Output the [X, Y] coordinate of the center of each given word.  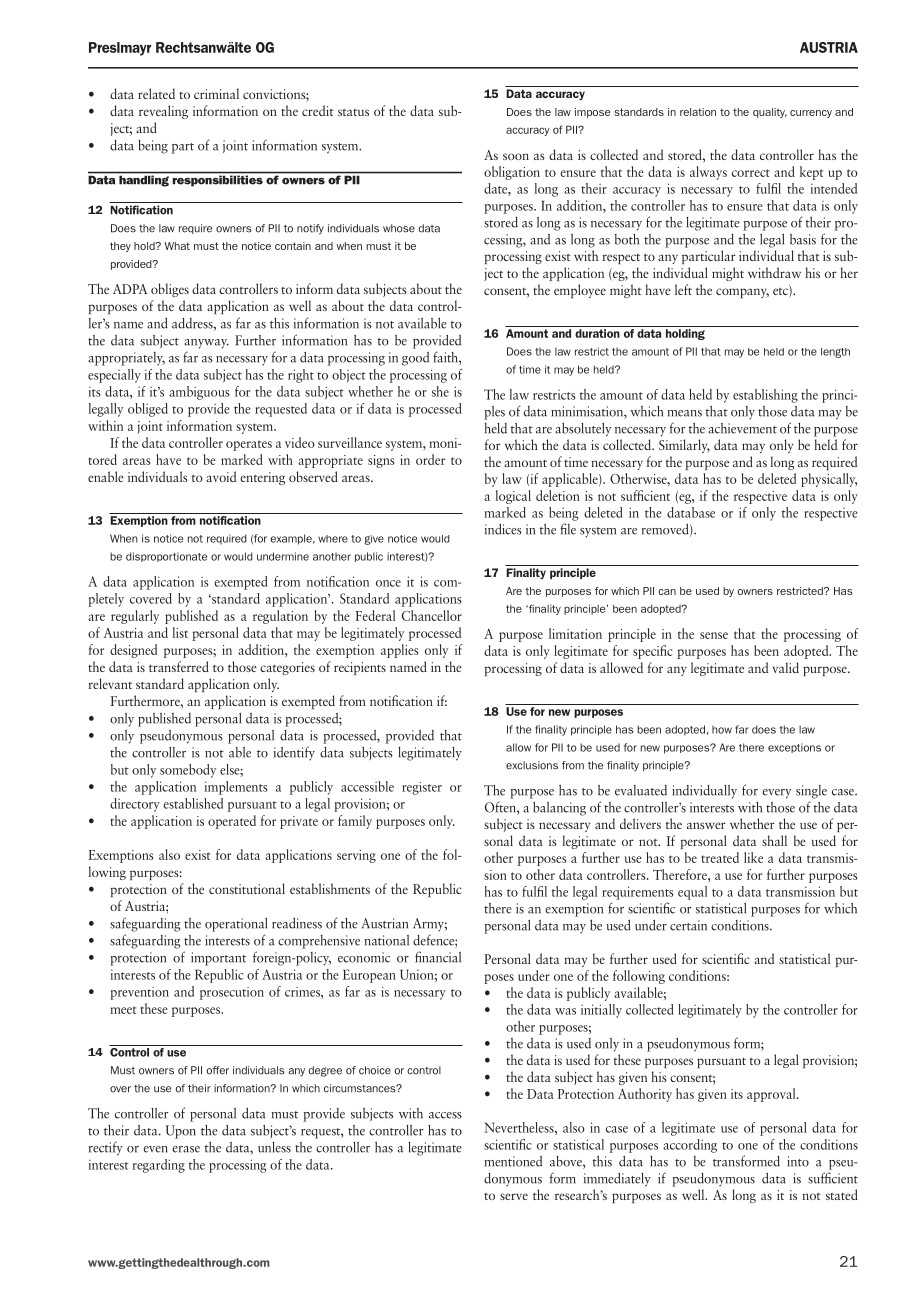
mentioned [513, 1161]
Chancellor [432, 615]
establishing [765, 396]
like [753, 857]
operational [236, 925]
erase [186, 1149]
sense [714, 635]
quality [770, 113]
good [415, 359]
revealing [163, 112]
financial [438, 957]
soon [516, 156]
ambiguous [199, 393]
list [180, 632]
